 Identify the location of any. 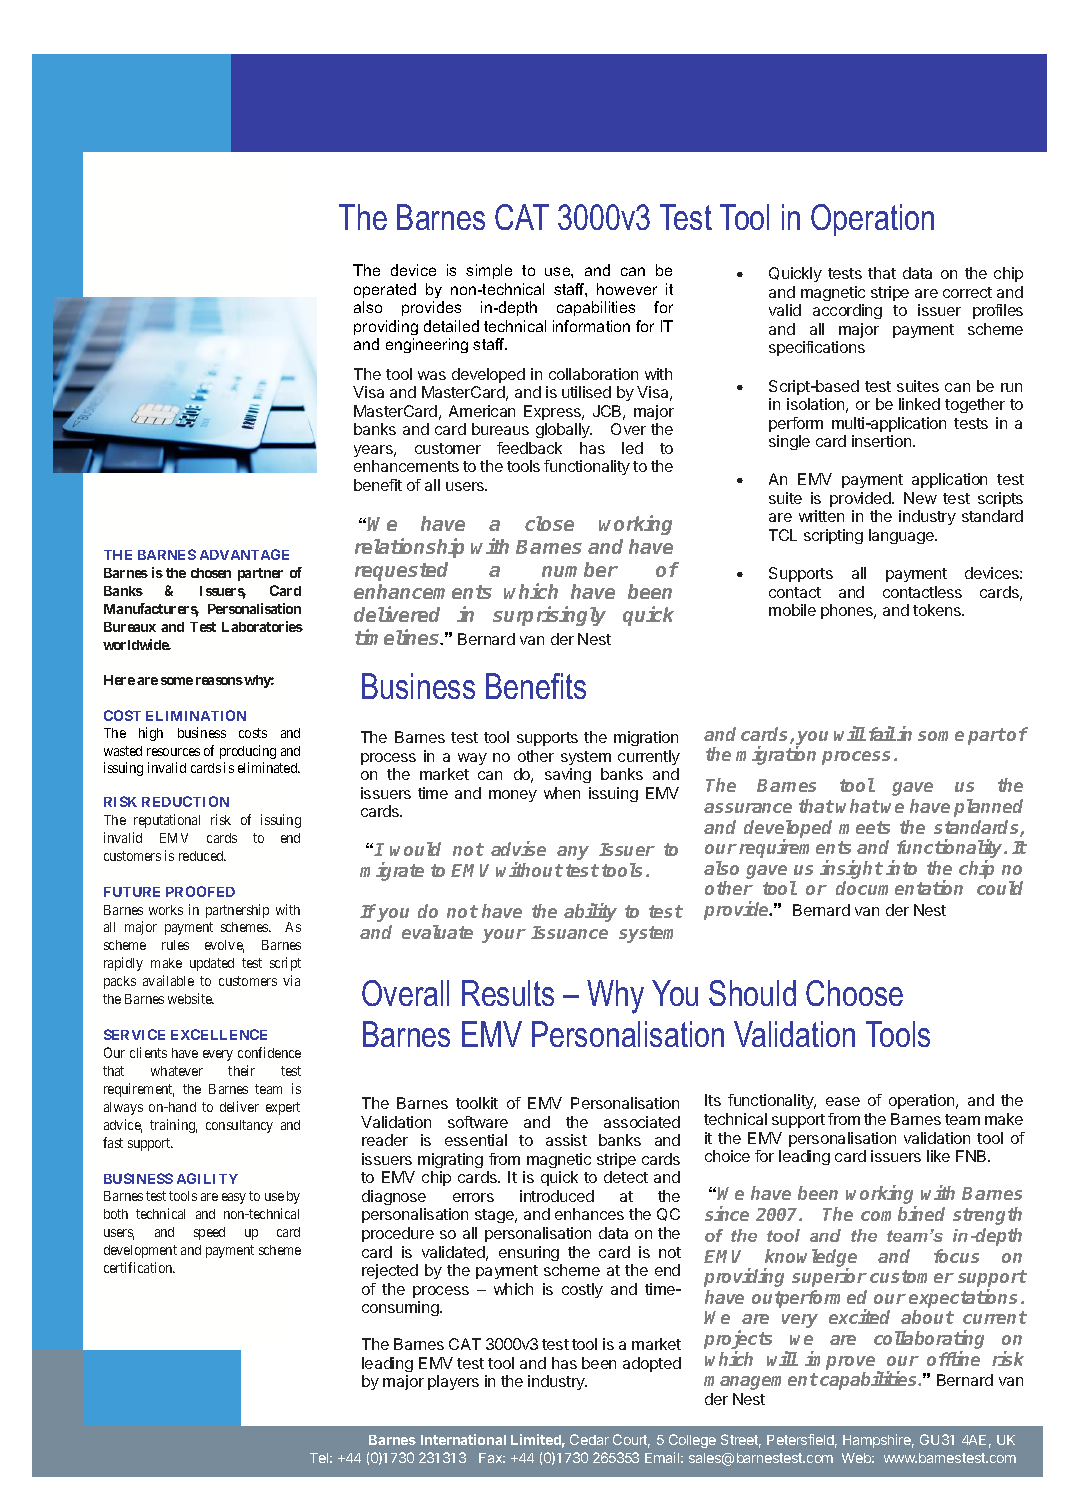
(573, 853).
